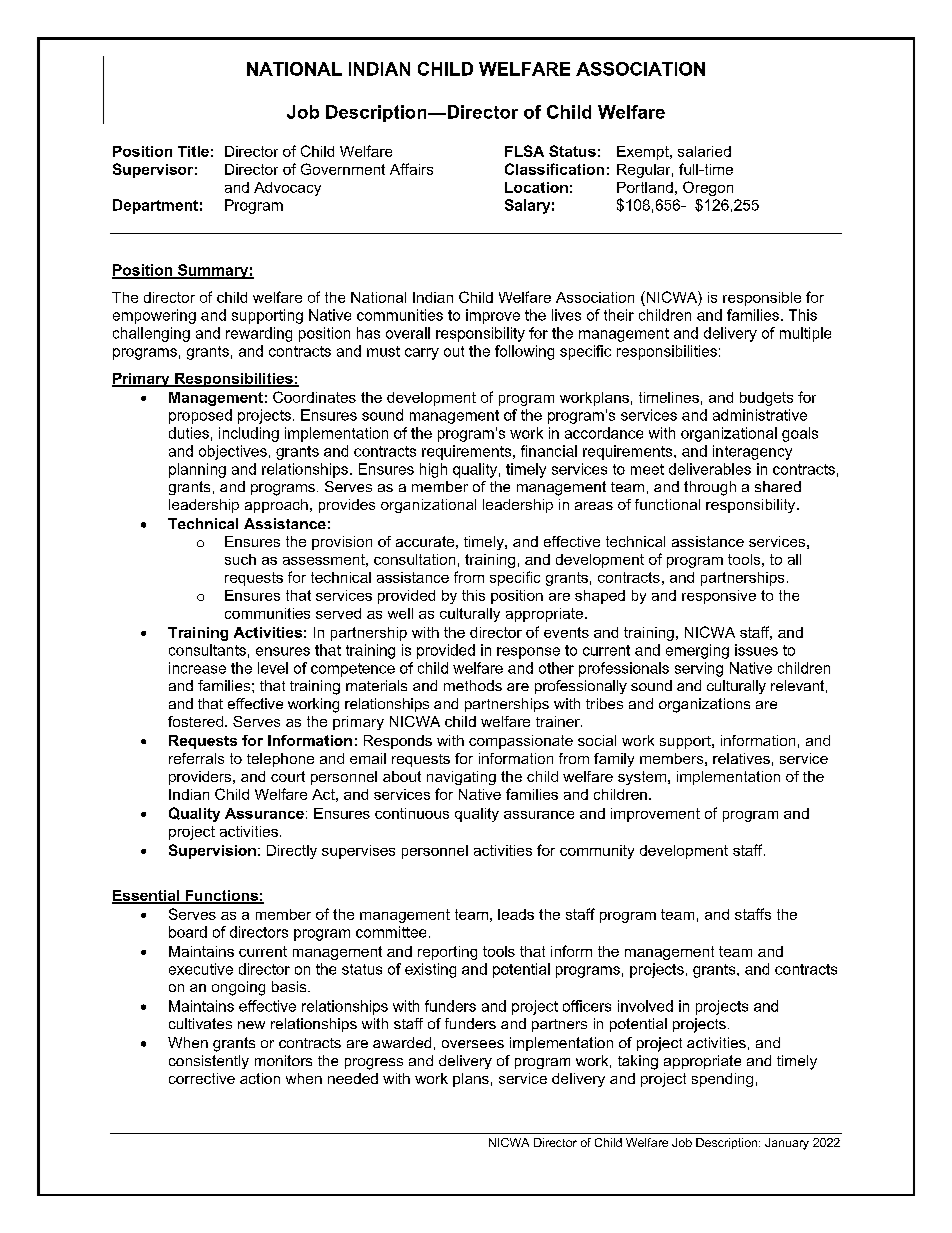  I want to click on Title, so click(193, 151).
